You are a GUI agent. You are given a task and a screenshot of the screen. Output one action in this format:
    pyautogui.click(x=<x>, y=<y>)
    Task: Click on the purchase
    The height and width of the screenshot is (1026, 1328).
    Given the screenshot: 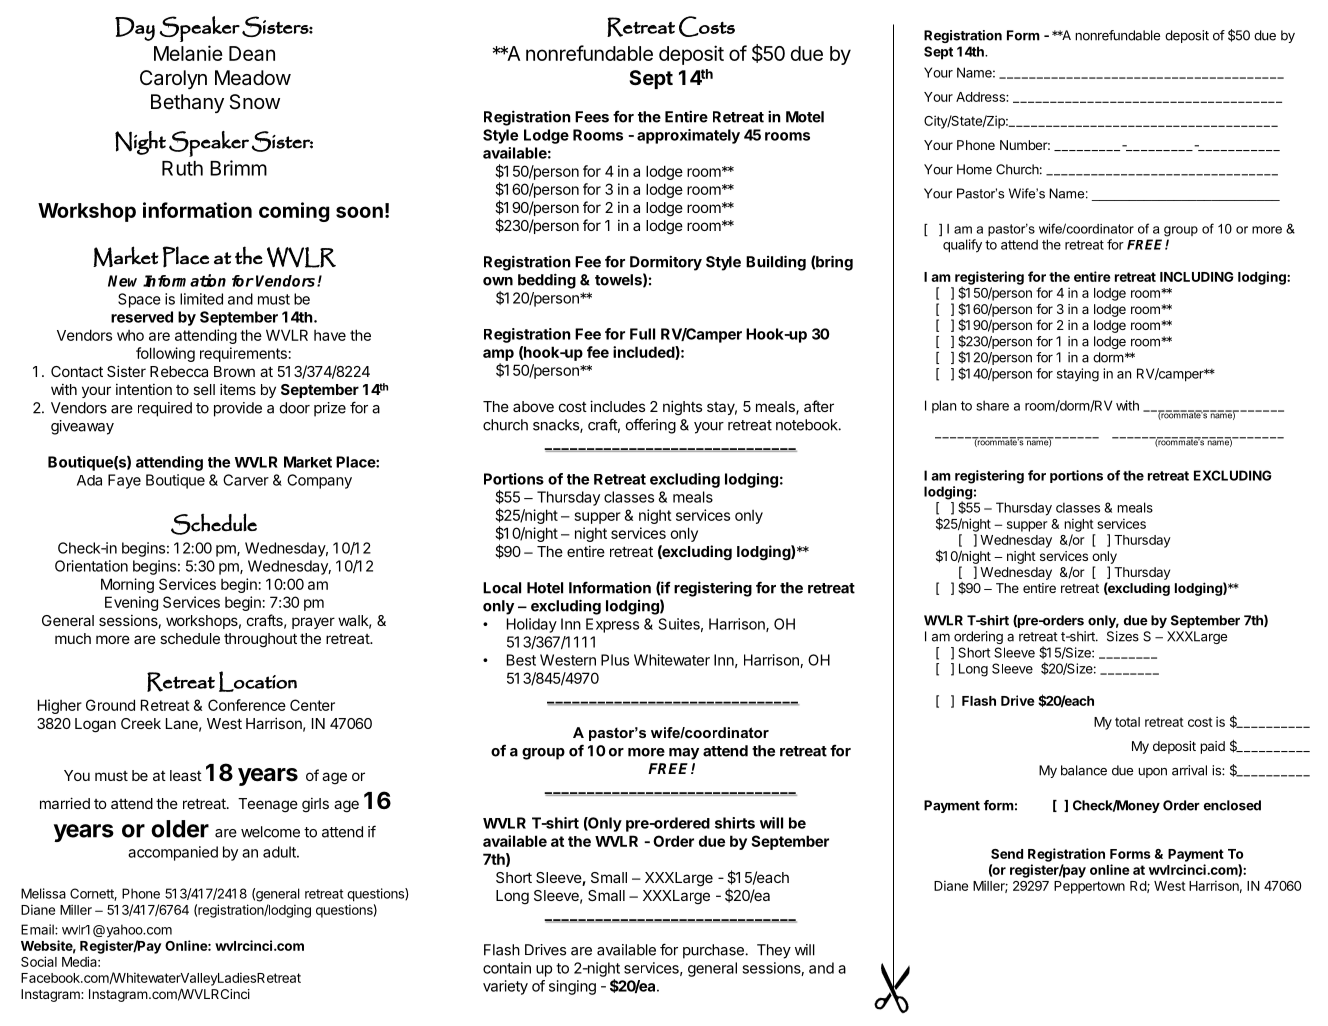 What is the action you would take?
    pyautogui.click(x=714, y=951)
